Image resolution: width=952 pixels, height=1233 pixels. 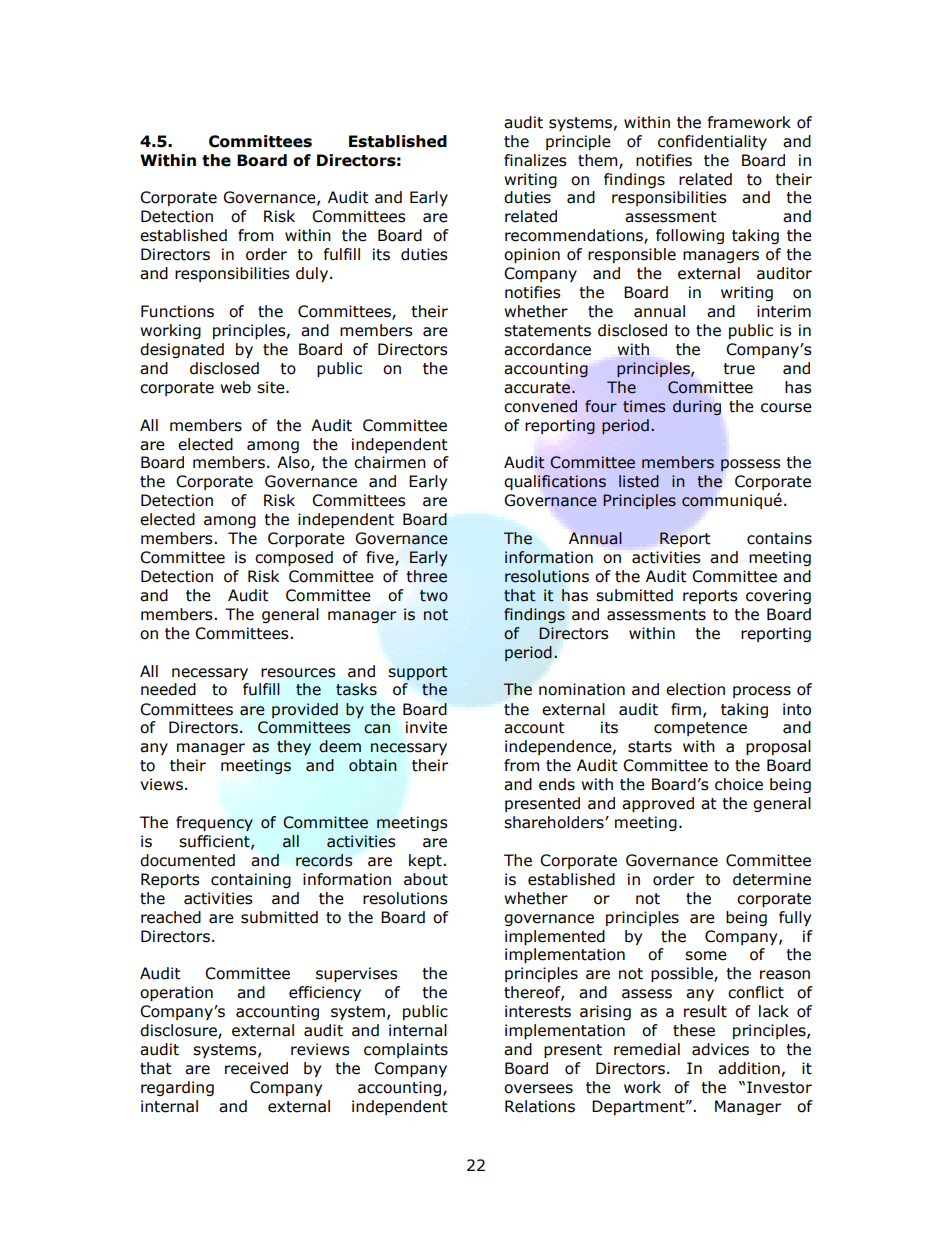 I want to click on determine, so click(x=772, y=879).
